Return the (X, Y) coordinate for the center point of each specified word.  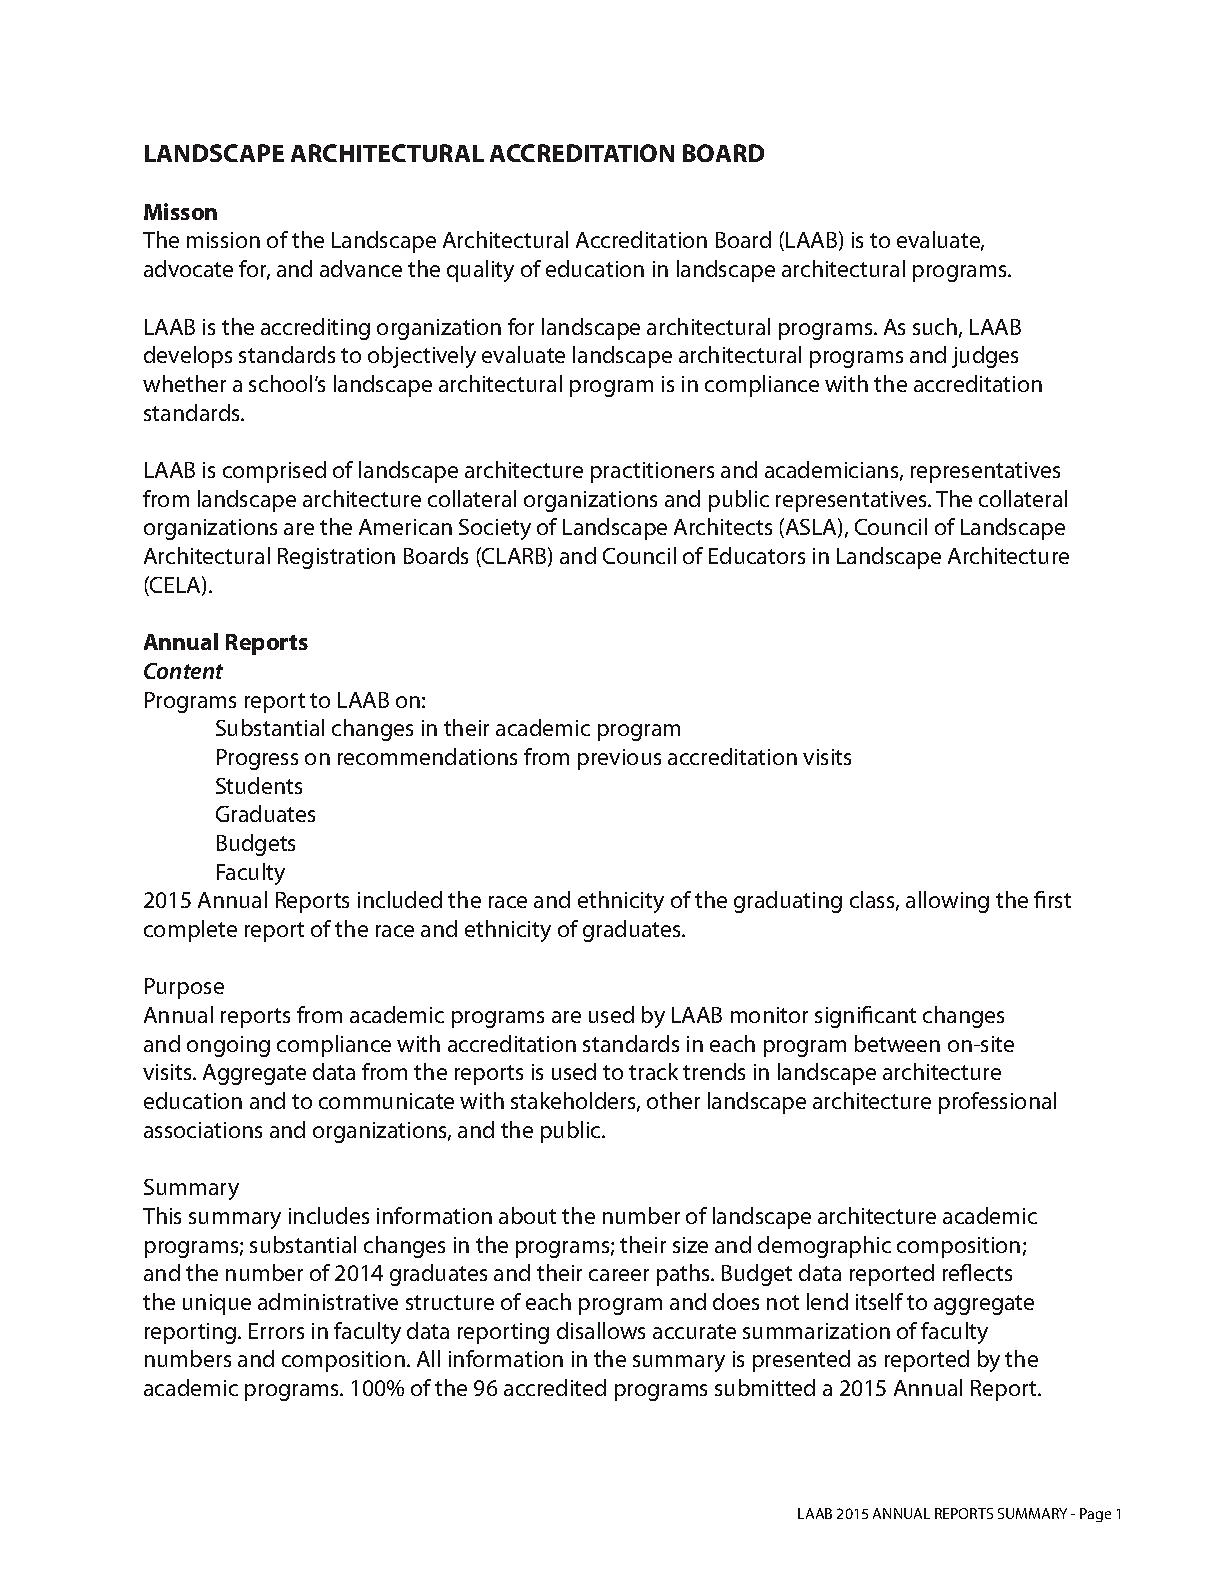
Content (183, 671)
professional (997, 1103)
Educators (757, 555)
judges (985, 357)
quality (480, 271)
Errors (276, 1331)
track (653, 1071)
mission (223, 240)
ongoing (228, 1046)
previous (619, 759)
